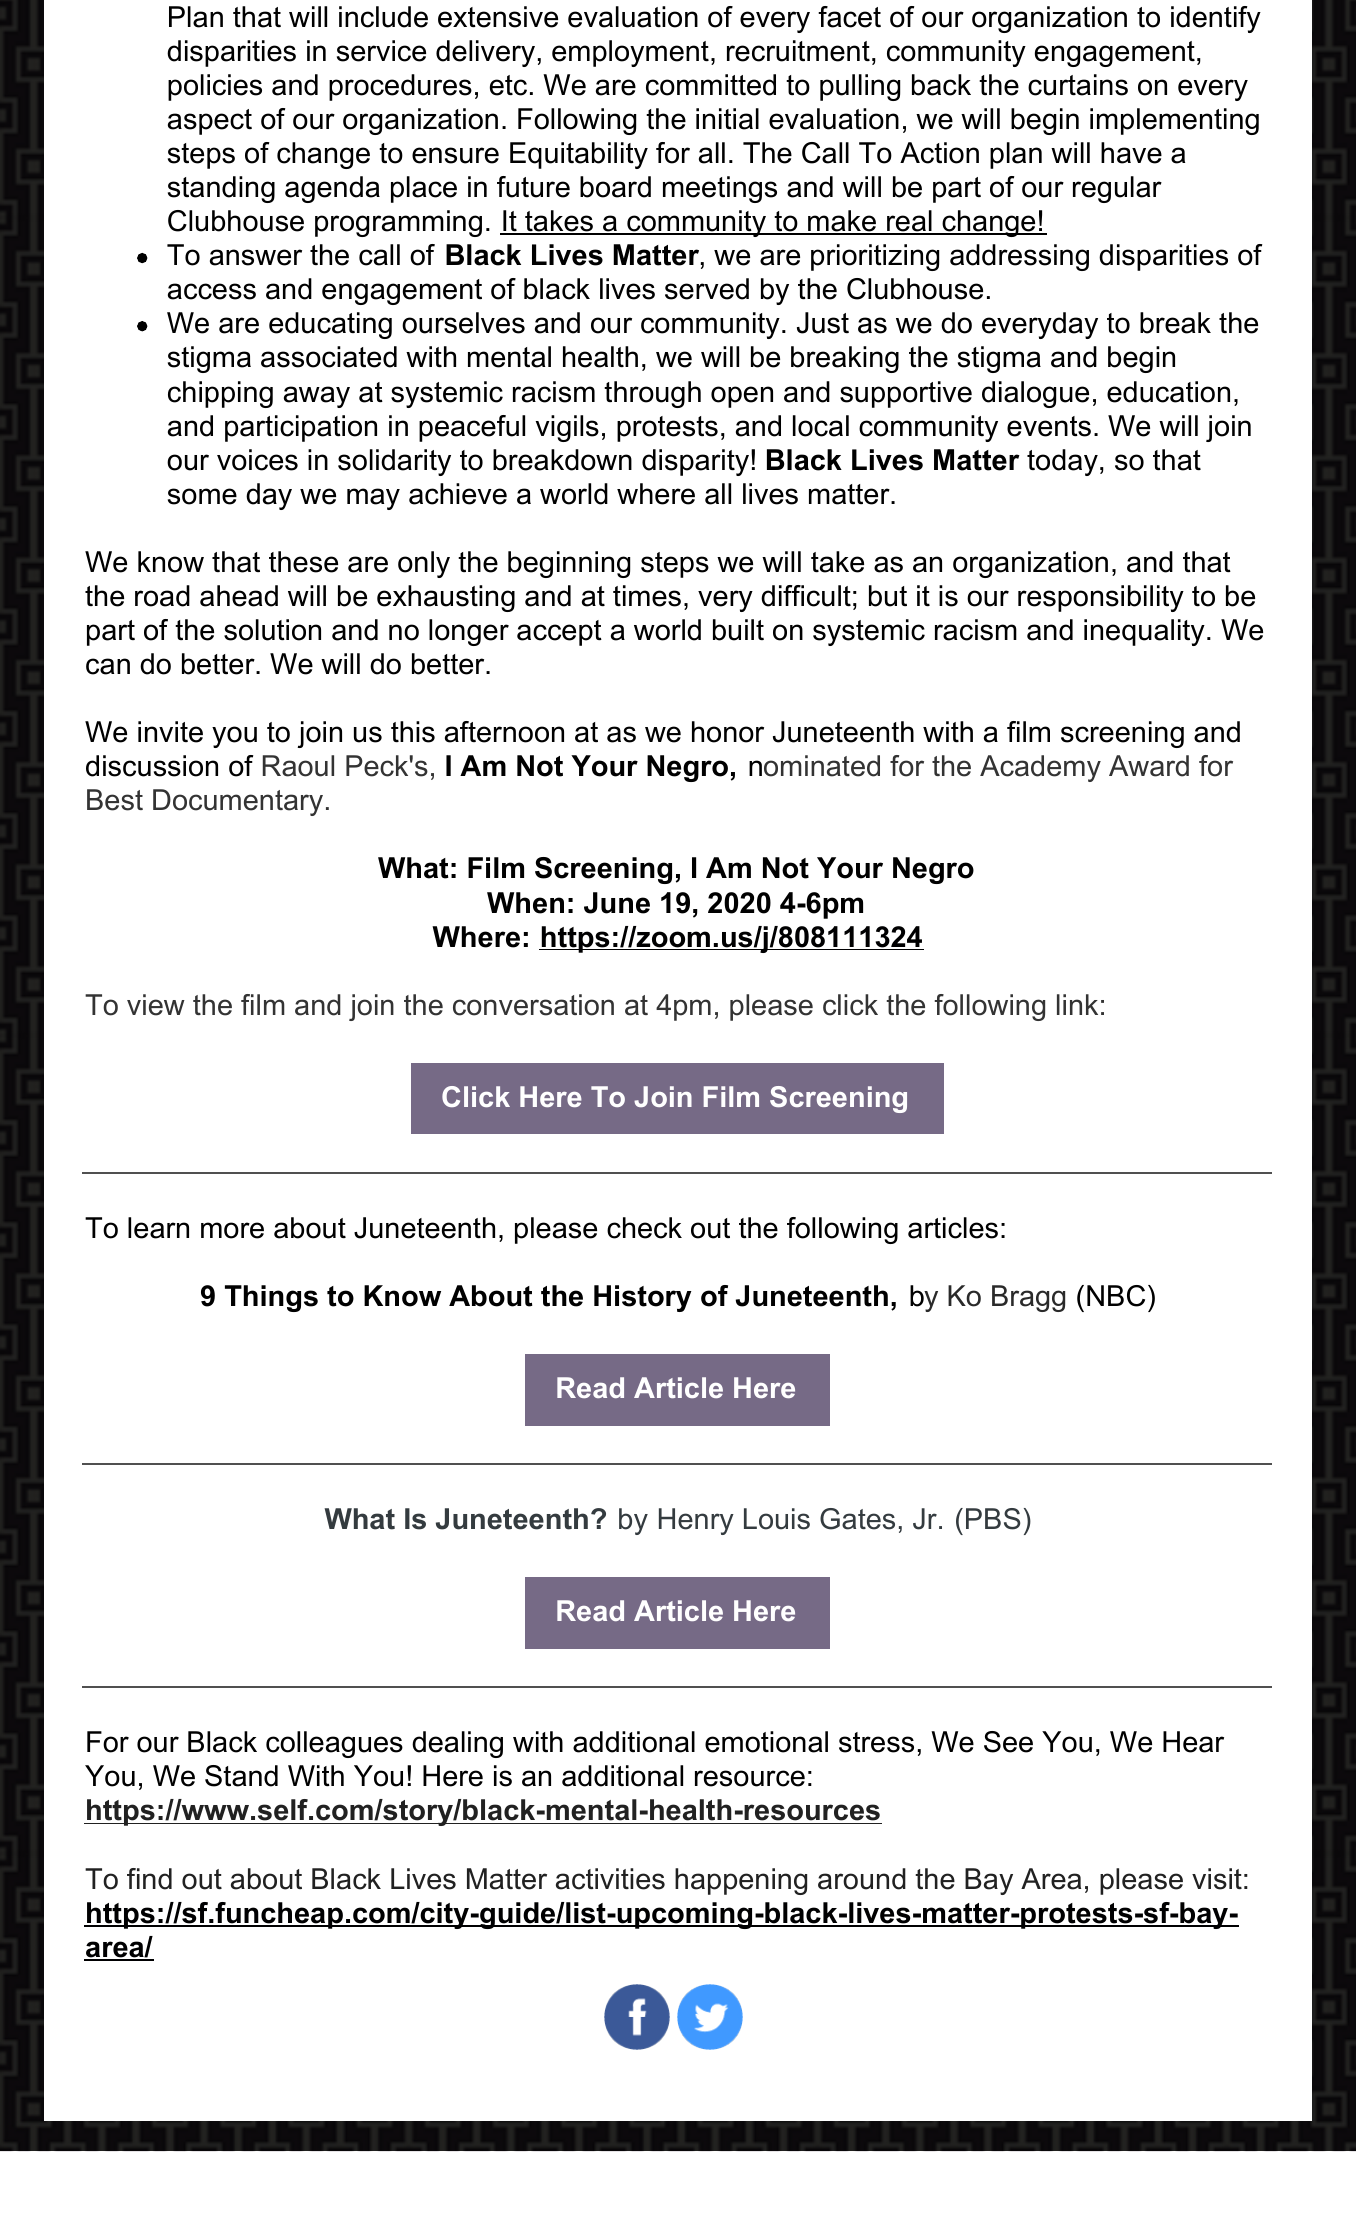 The height and width of the screenshot is (2235, 1357). Describe the element at coordinates (215, 87) in the screenshot. I see `policies` at that location.
